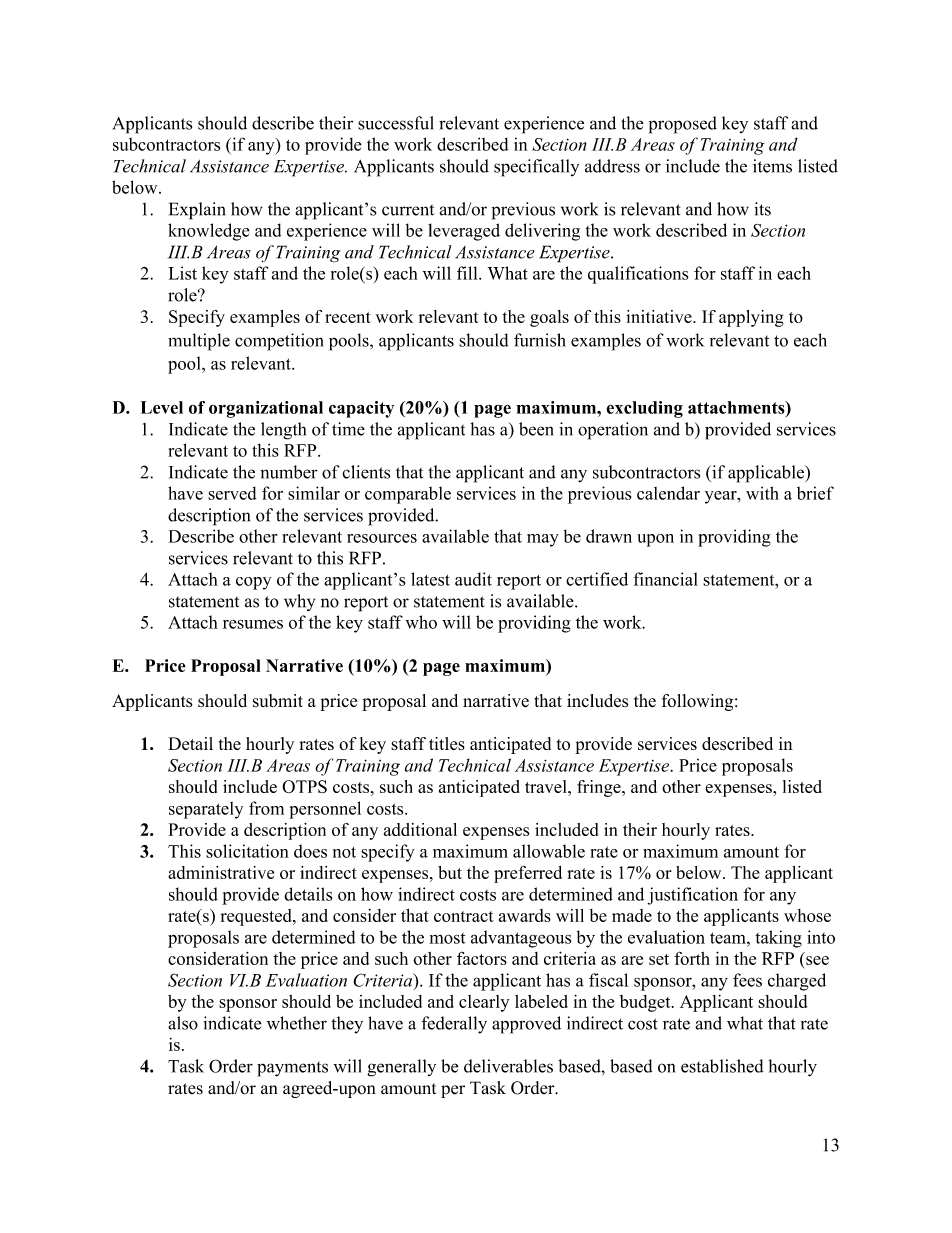 The image size is (952, 1233). I want to click on deliverables, so click(508, 1066).
